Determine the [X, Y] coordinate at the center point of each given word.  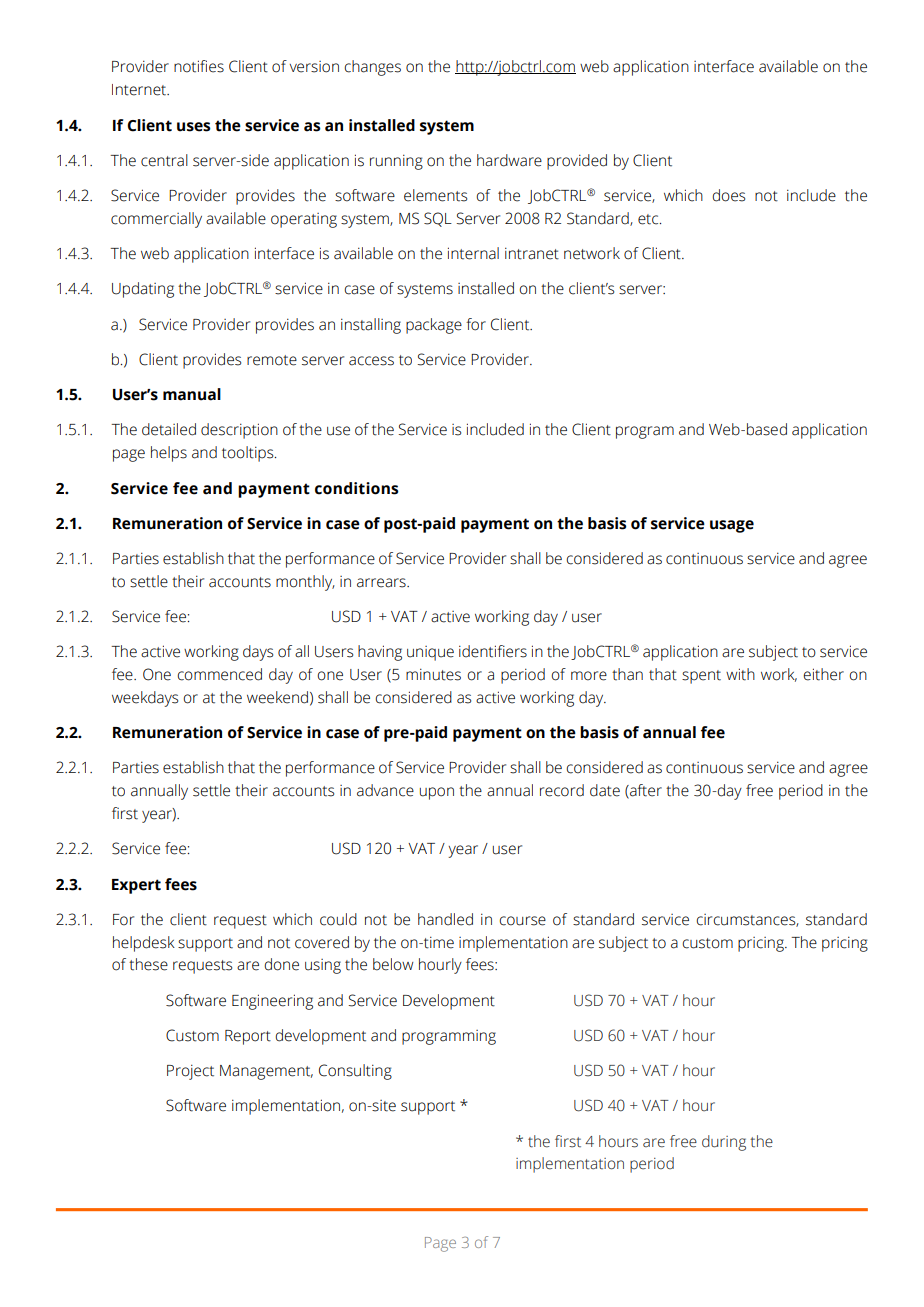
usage [732, 526]
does [728, 195]
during [724, 1143]
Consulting [355, 1072]
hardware [509, 160]
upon [437, 793]
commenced [219, 674]
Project [190, 1072]
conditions [356, 488]
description [239, 431]
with [740, 674]
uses [193, 127]
